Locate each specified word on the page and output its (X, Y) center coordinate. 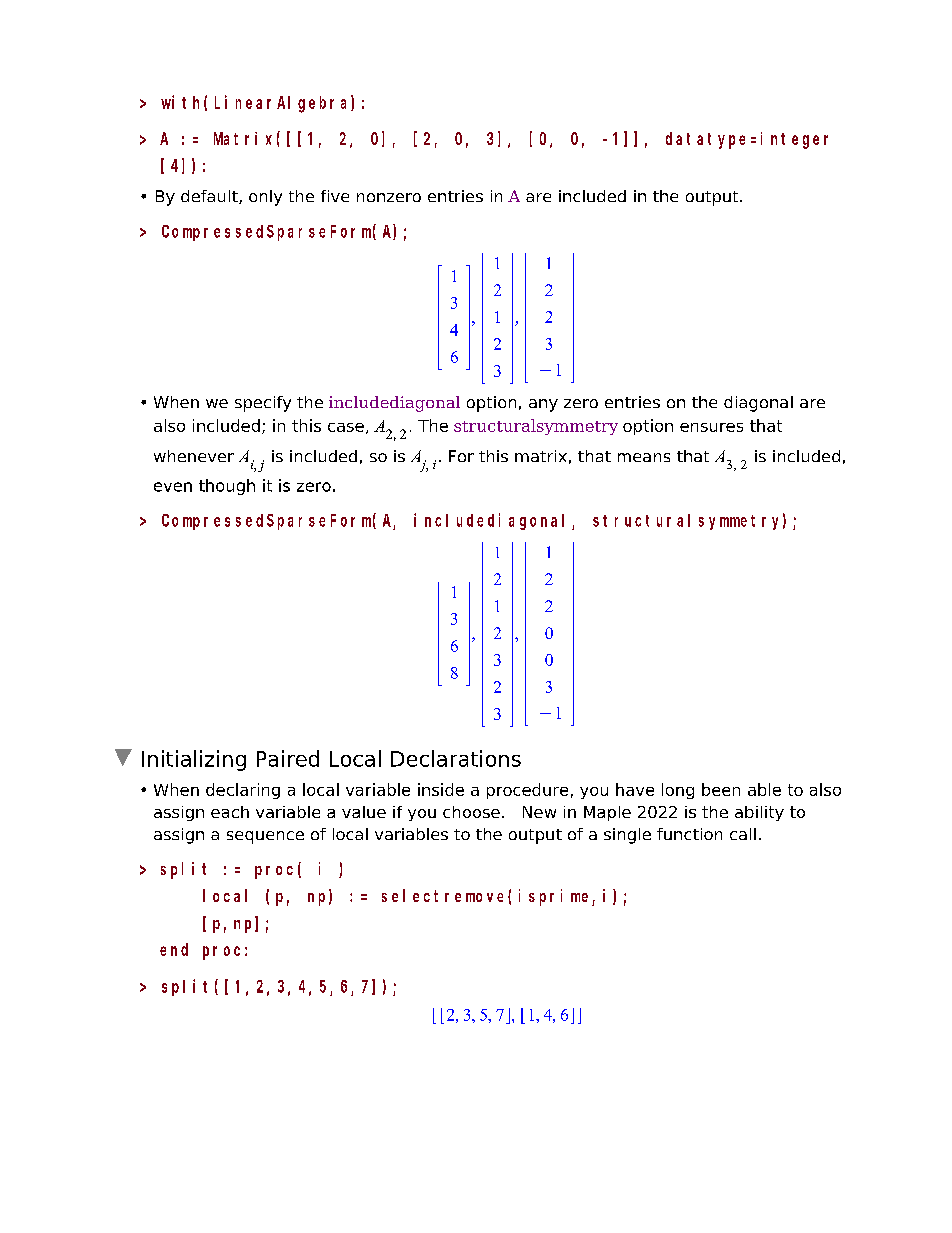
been (721, 789)
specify (263, 404)
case (346, 427)
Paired (288, 758)
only (265, 198)
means (644, 457)
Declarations (456, 758)
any (543, 405)
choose (471, 812)
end (174, 949)
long (678, 791)
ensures (711, 427)
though (227, 487)
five (335, 196)
